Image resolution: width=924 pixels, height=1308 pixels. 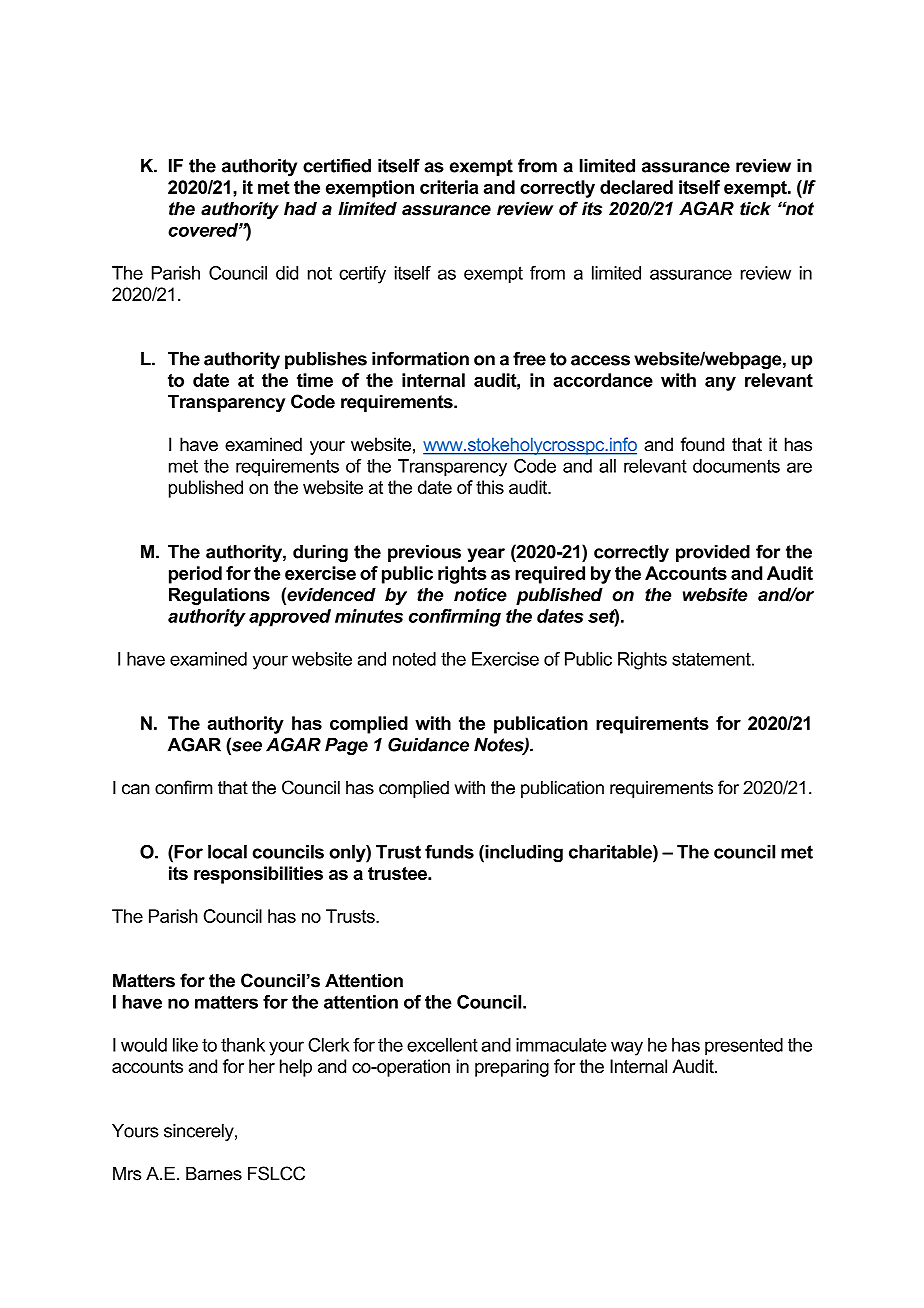 I want to click on declared, so click(x=636, y=187).
